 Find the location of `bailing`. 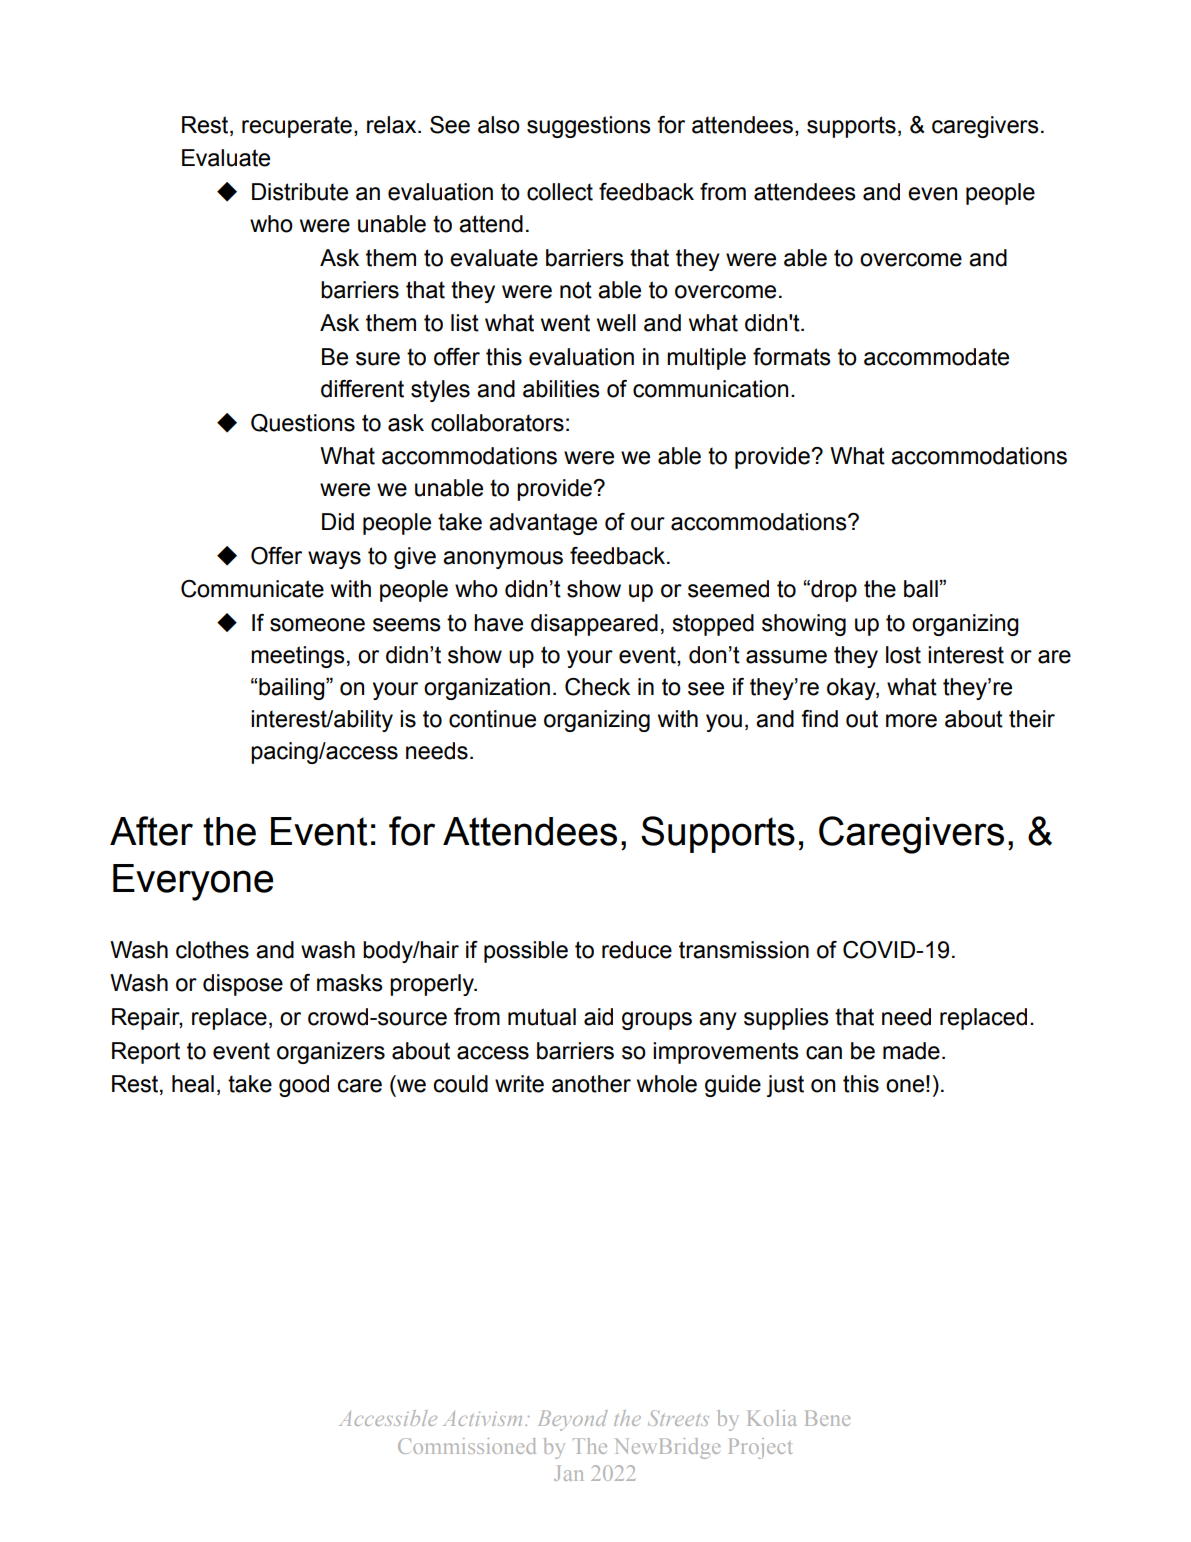

bailing is located at coordinates (293, 689).
